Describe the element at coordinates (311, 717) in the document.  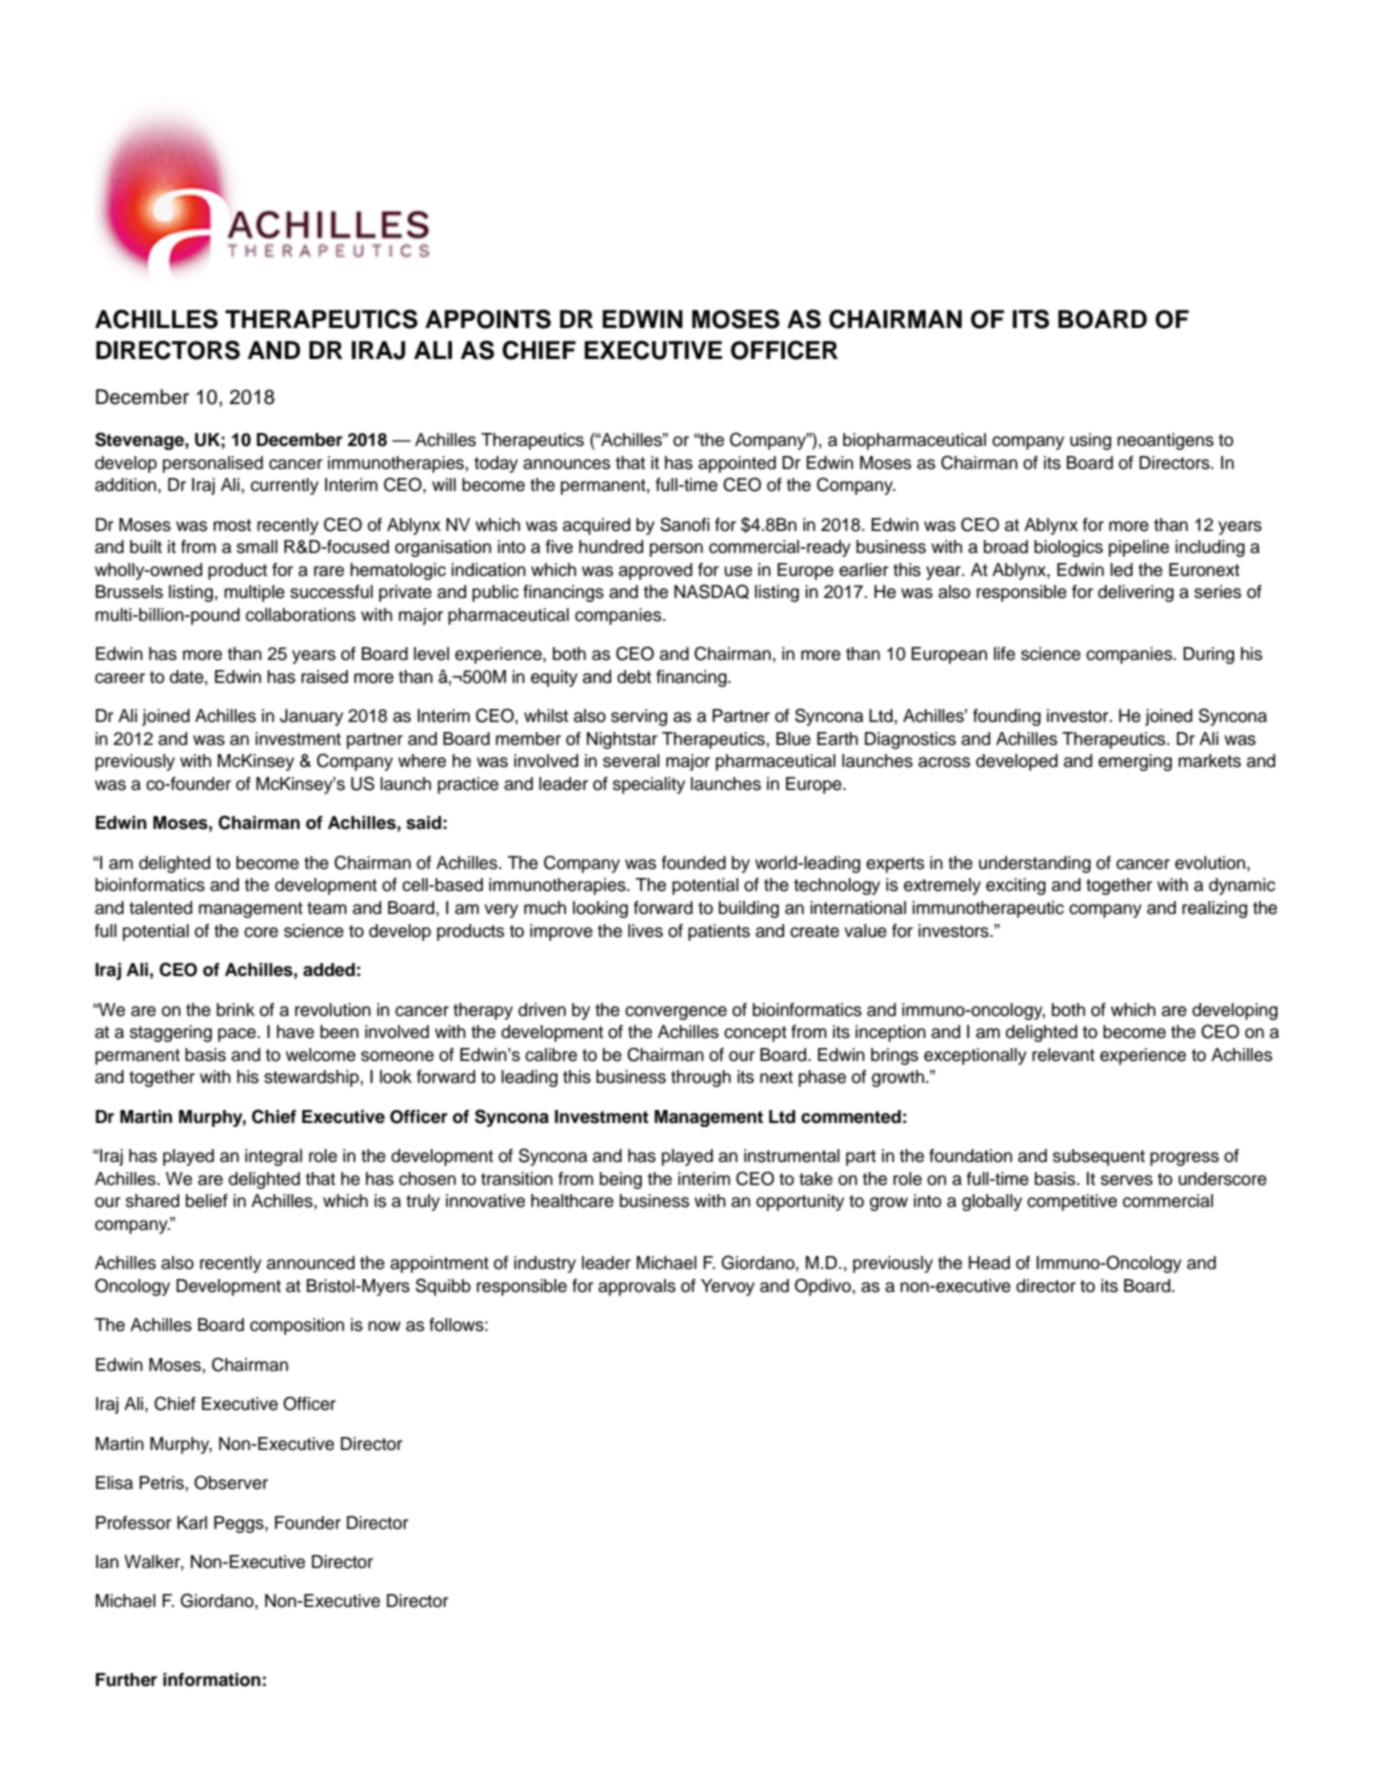
I see `January` at that location.
